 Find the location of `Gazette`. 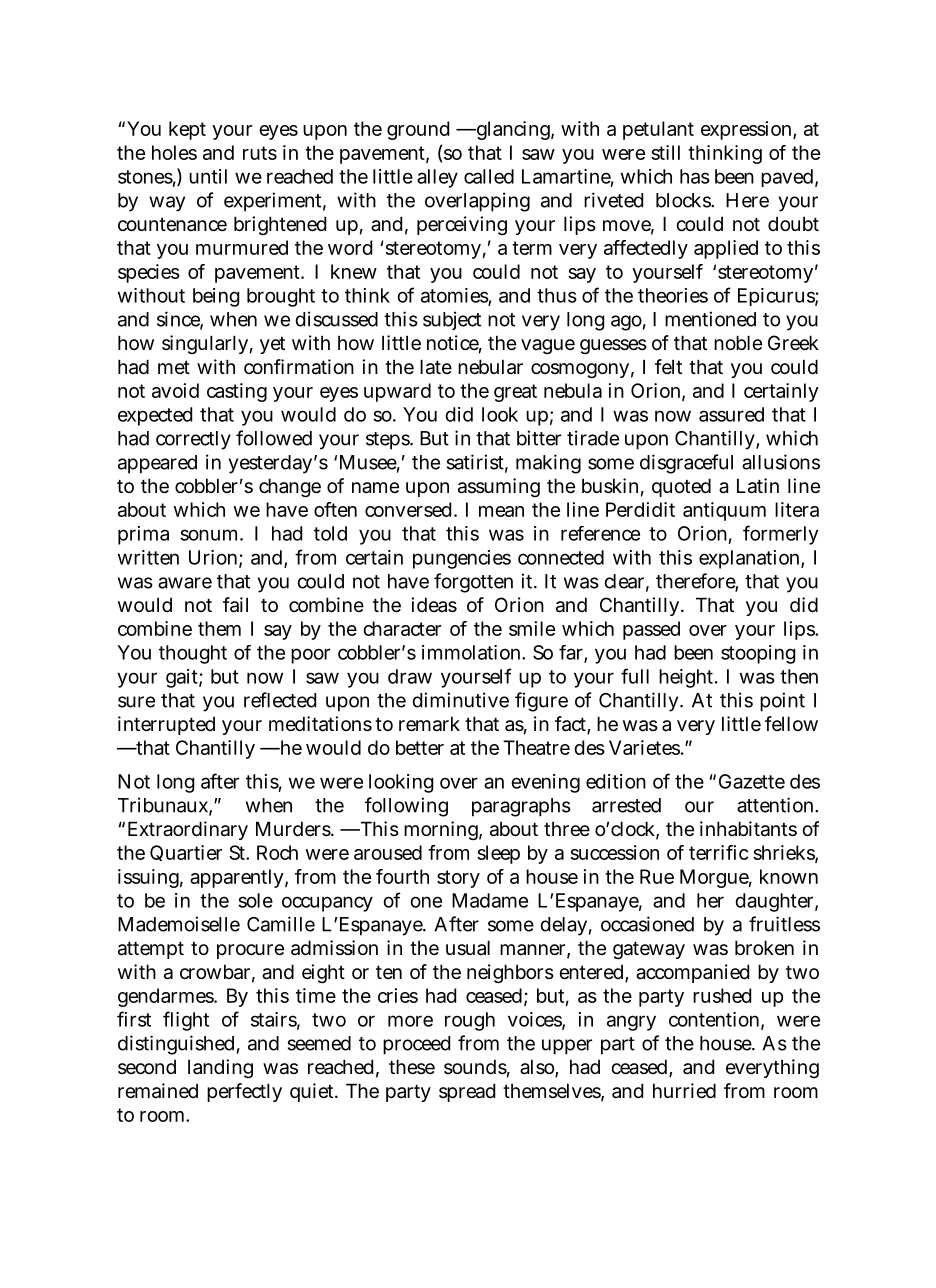

Gazette is located at coordinates (752, 781).
